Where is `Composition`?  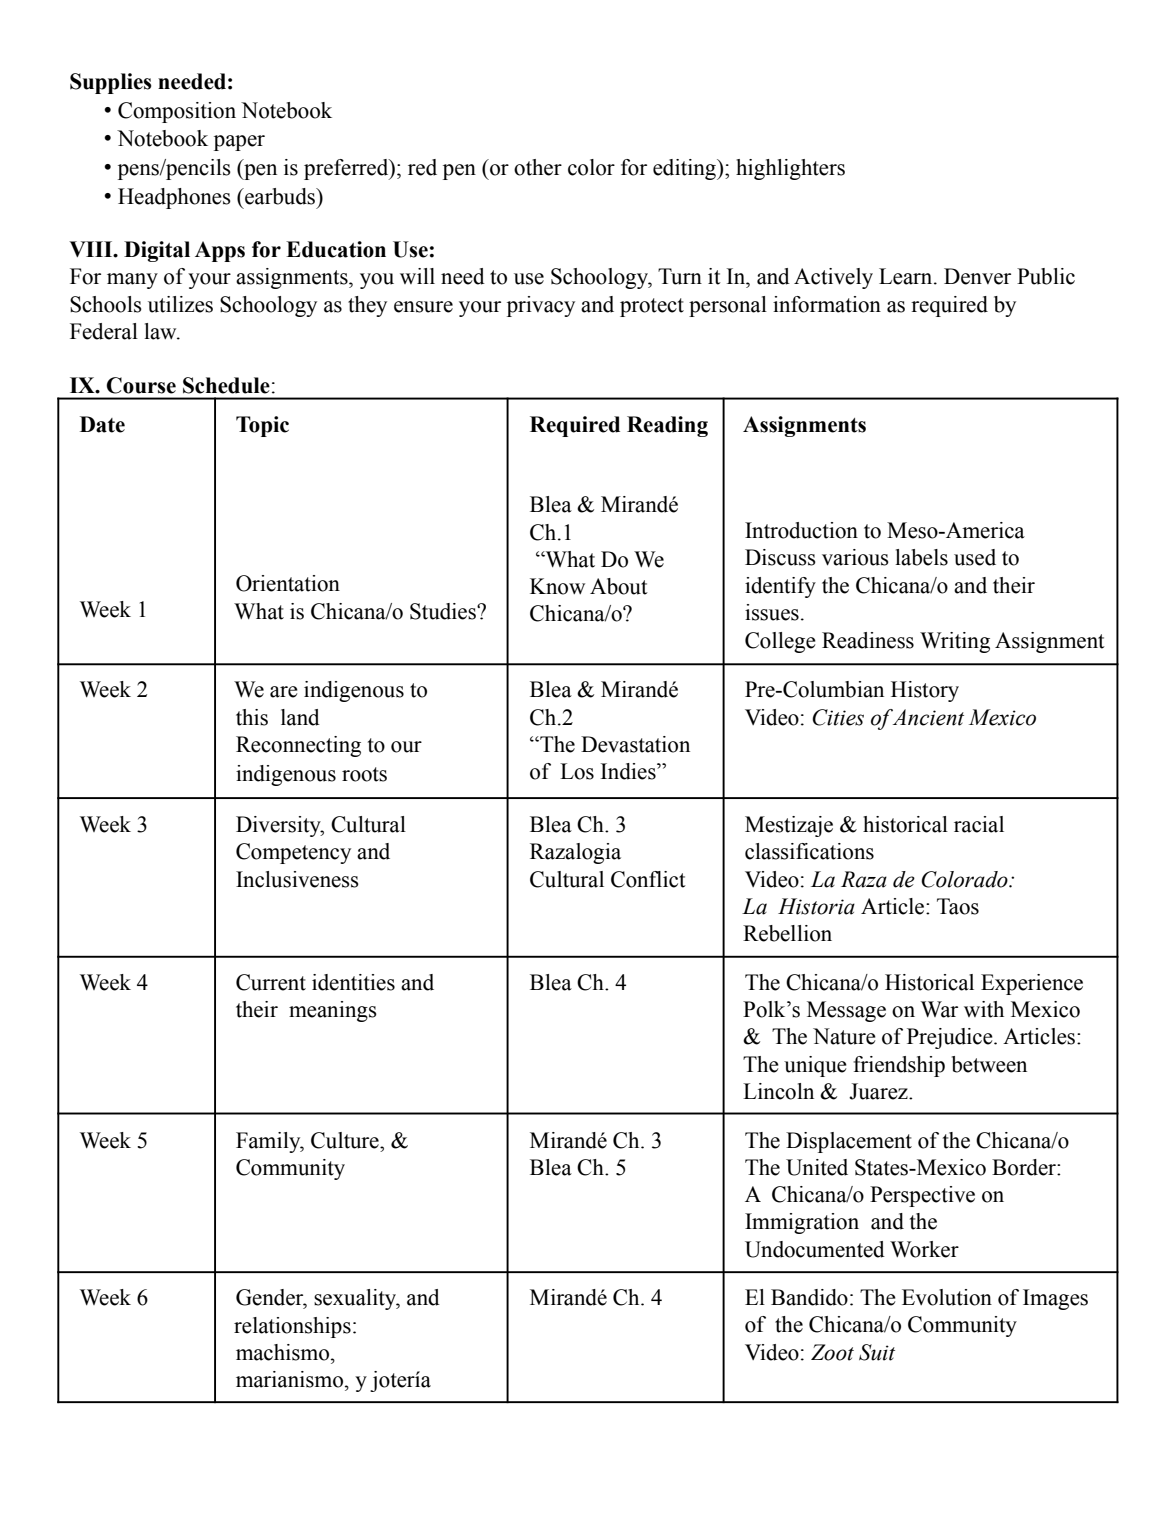 Composition is located at coordinates (177, 112).
